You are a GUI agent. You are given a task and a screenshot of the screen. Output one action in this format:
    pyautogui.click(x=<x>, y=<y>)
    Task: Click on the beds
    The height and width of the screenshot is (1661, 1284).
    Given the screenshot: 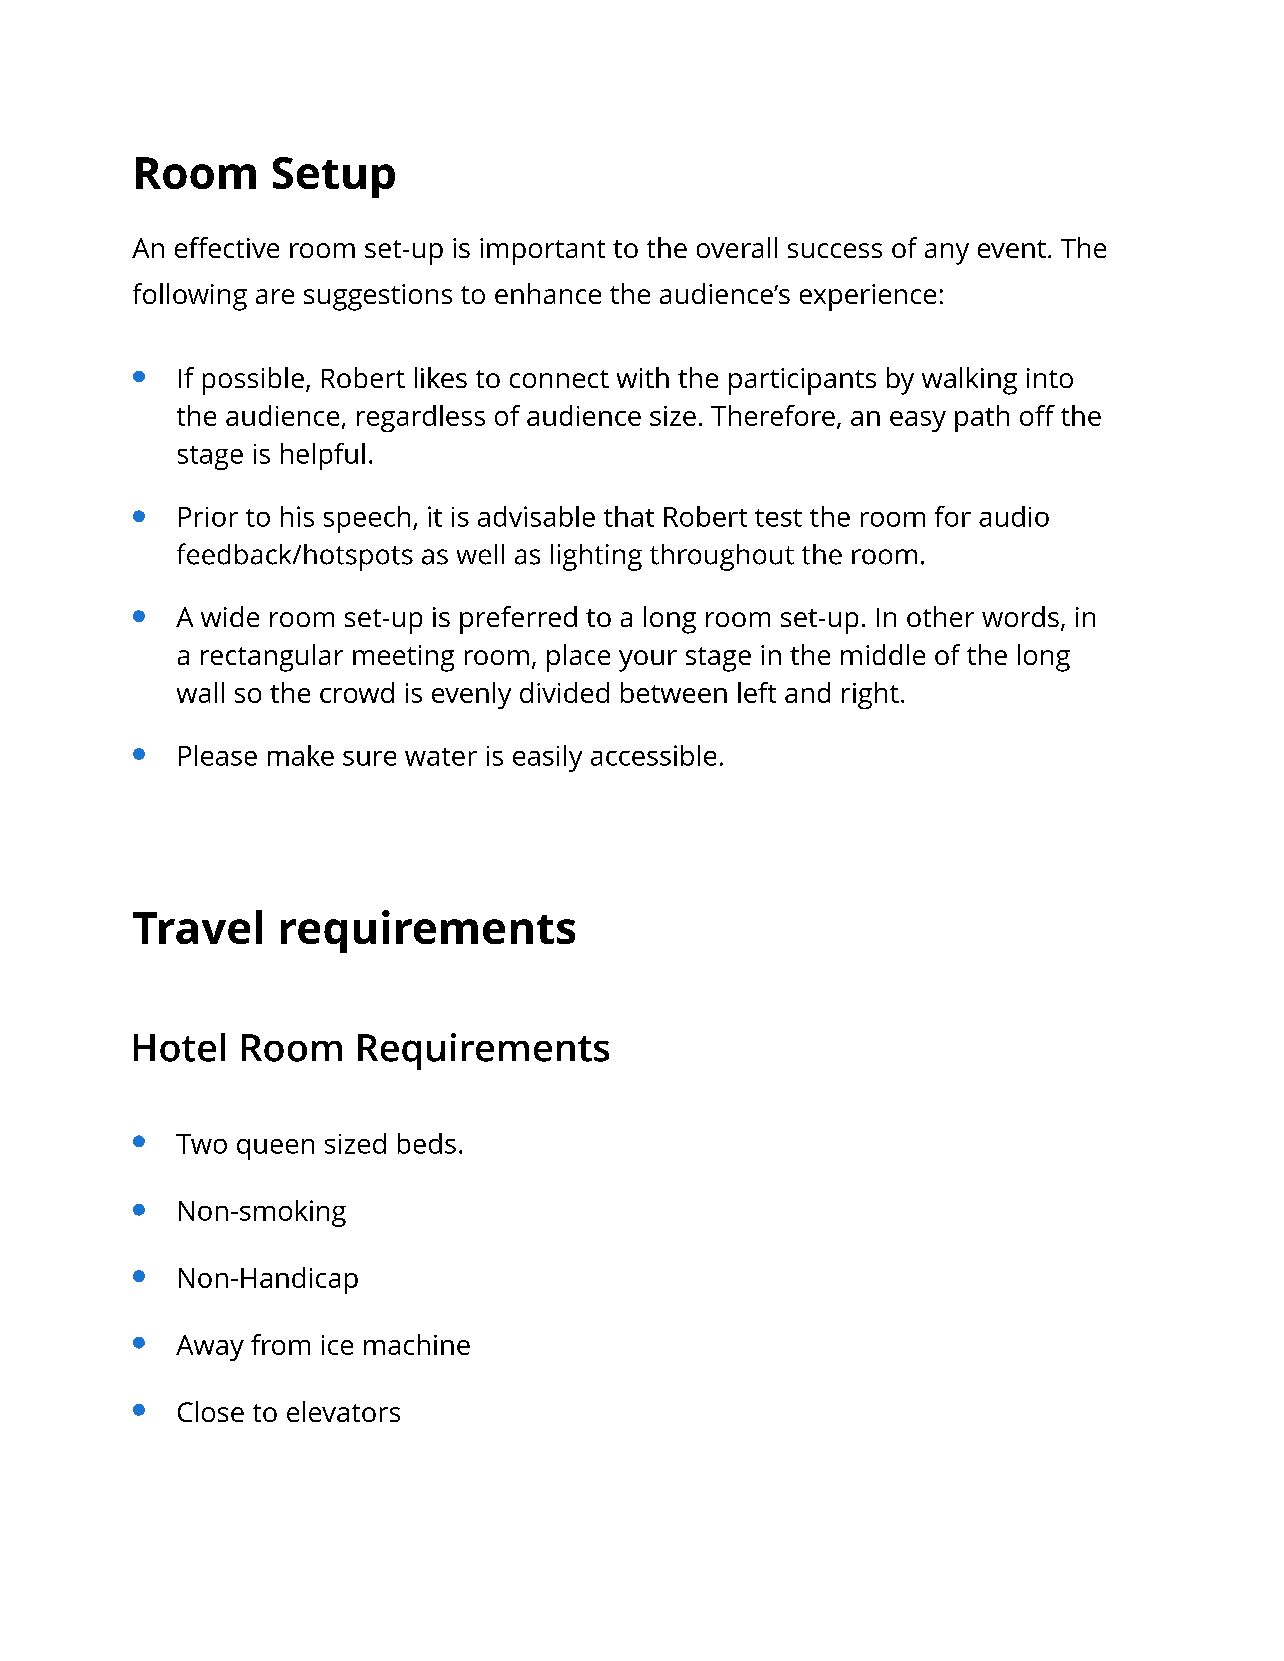 What is the action you would take?
    pyautogui.click(x=427, y=1143)
